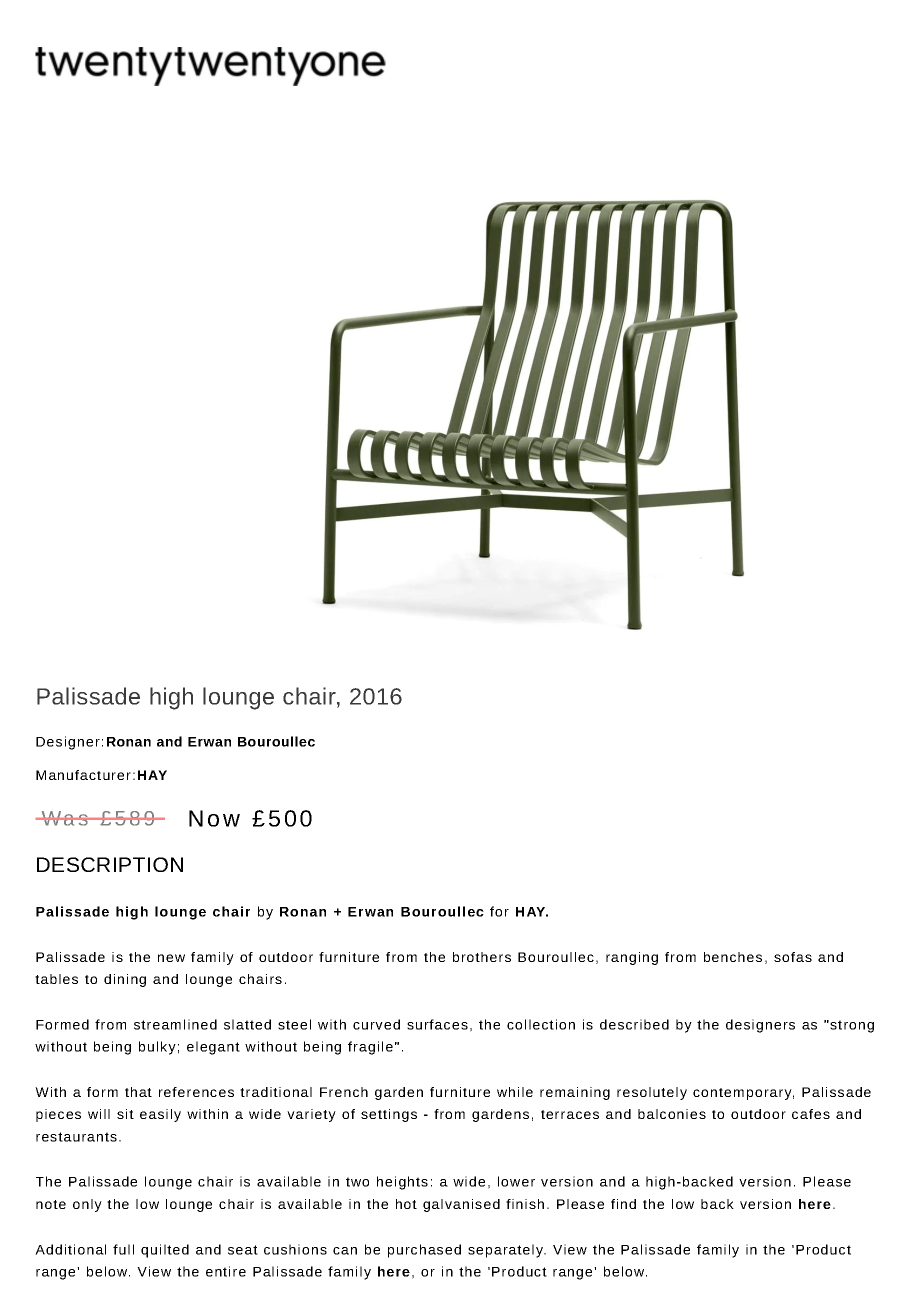 Image resolution: width=924 pixels, height=1308 pixels. I want to click on fragile, so click(370, 1048).
